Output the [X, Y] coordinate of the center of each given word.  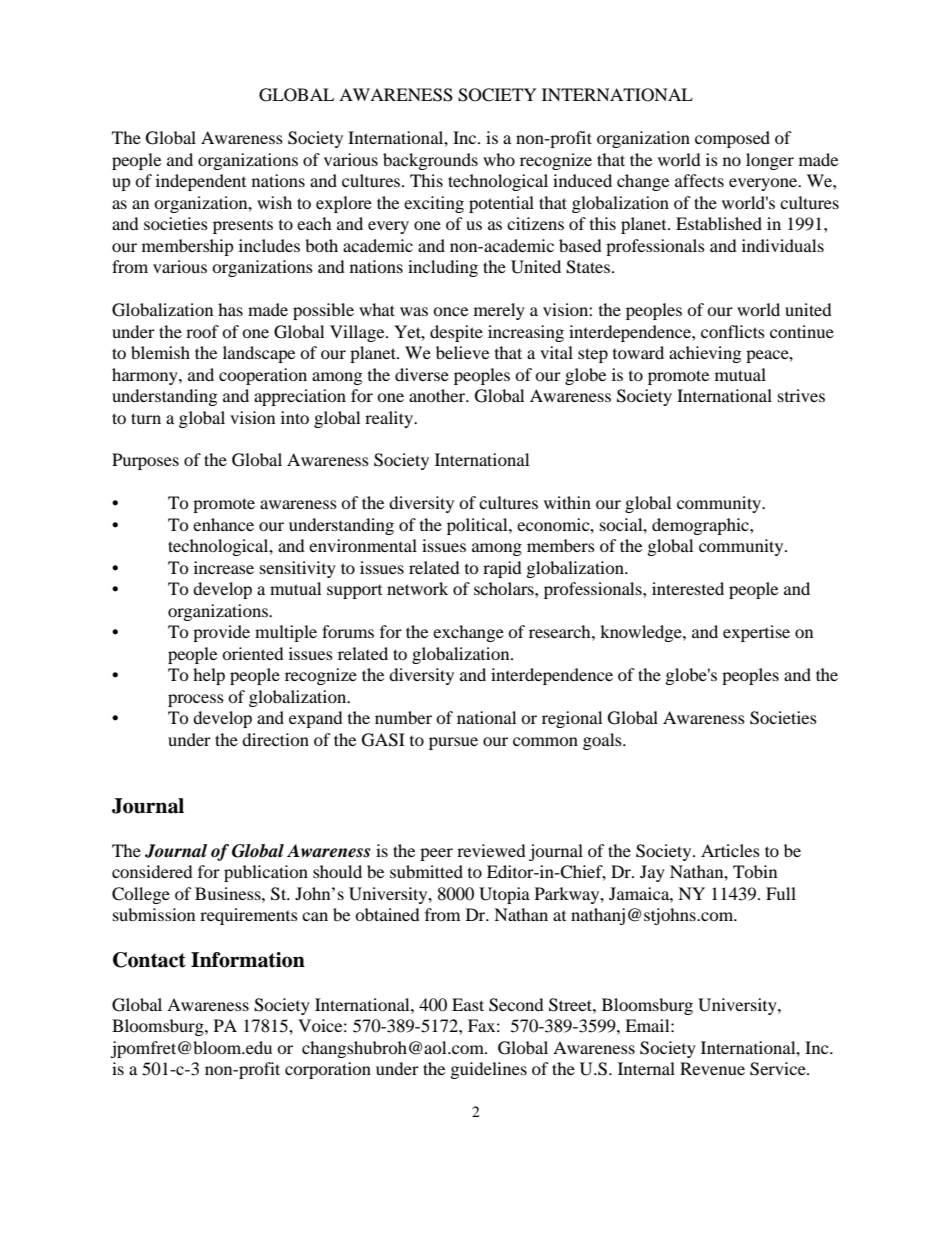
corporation [328, 1070]
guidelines [489, 1070]
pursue [453, 743]
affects [699, 180]
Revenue [712, 1068]
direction [275, 739]
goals [603, 741]
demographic [701, 526]
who [499, 159]
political [478, 526]
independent [201, 182]
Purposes [145, 461]
